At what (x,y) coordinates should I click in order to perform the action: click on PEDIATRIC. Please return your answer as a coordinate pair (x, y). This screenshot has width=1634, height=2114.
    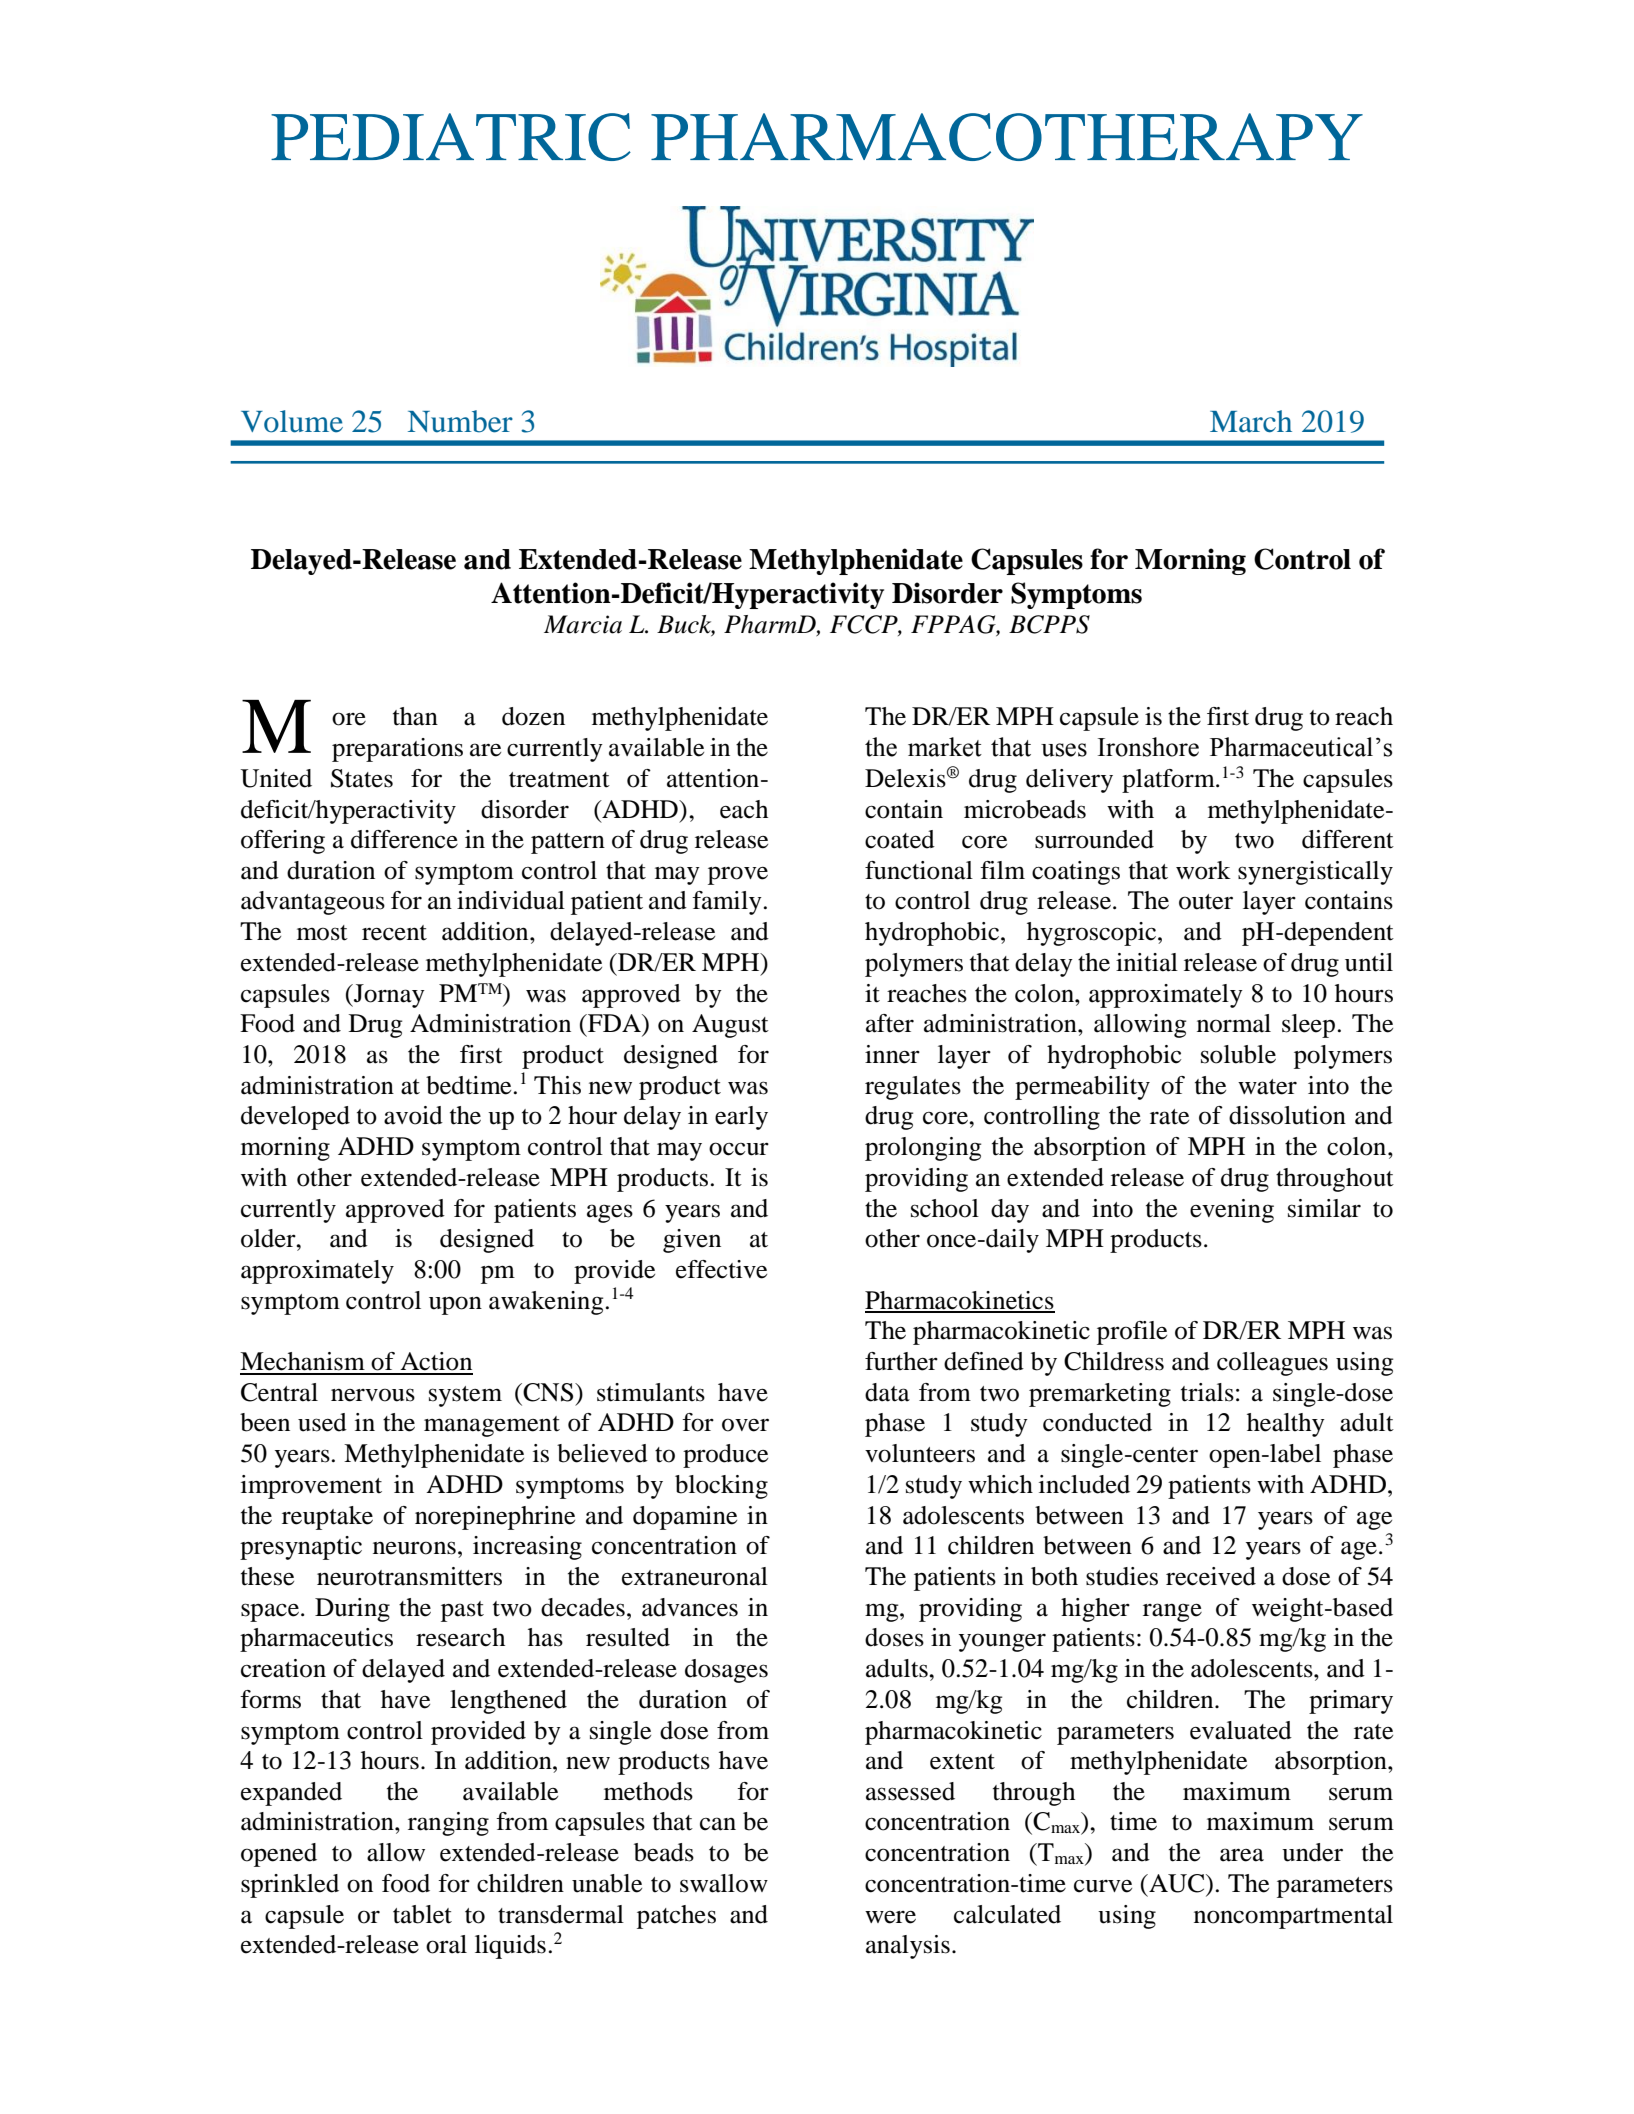
    Looking at the image, I should click on (451, 137).
